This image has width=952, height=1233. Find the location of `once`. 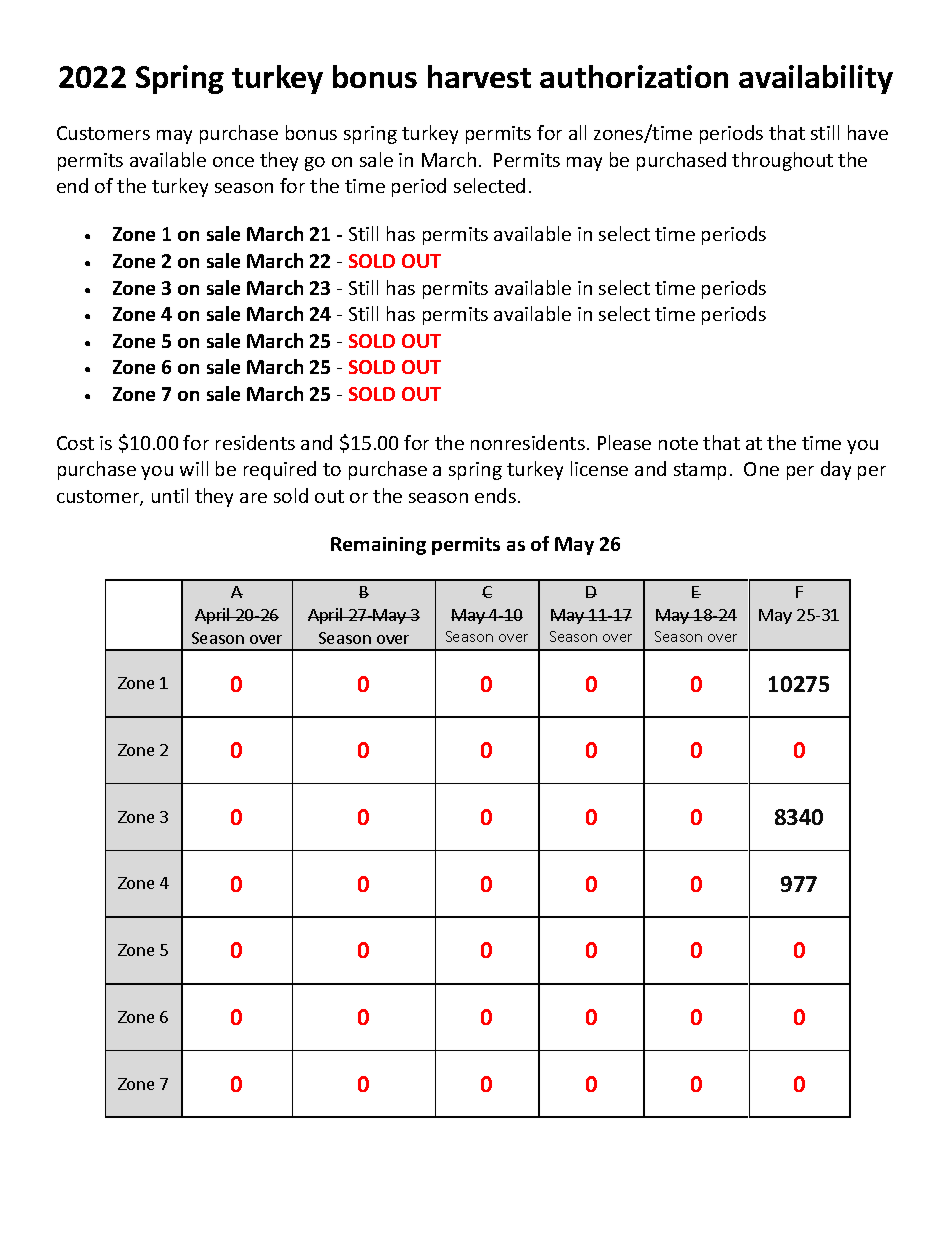

once is located at coordinates (233, 162).
